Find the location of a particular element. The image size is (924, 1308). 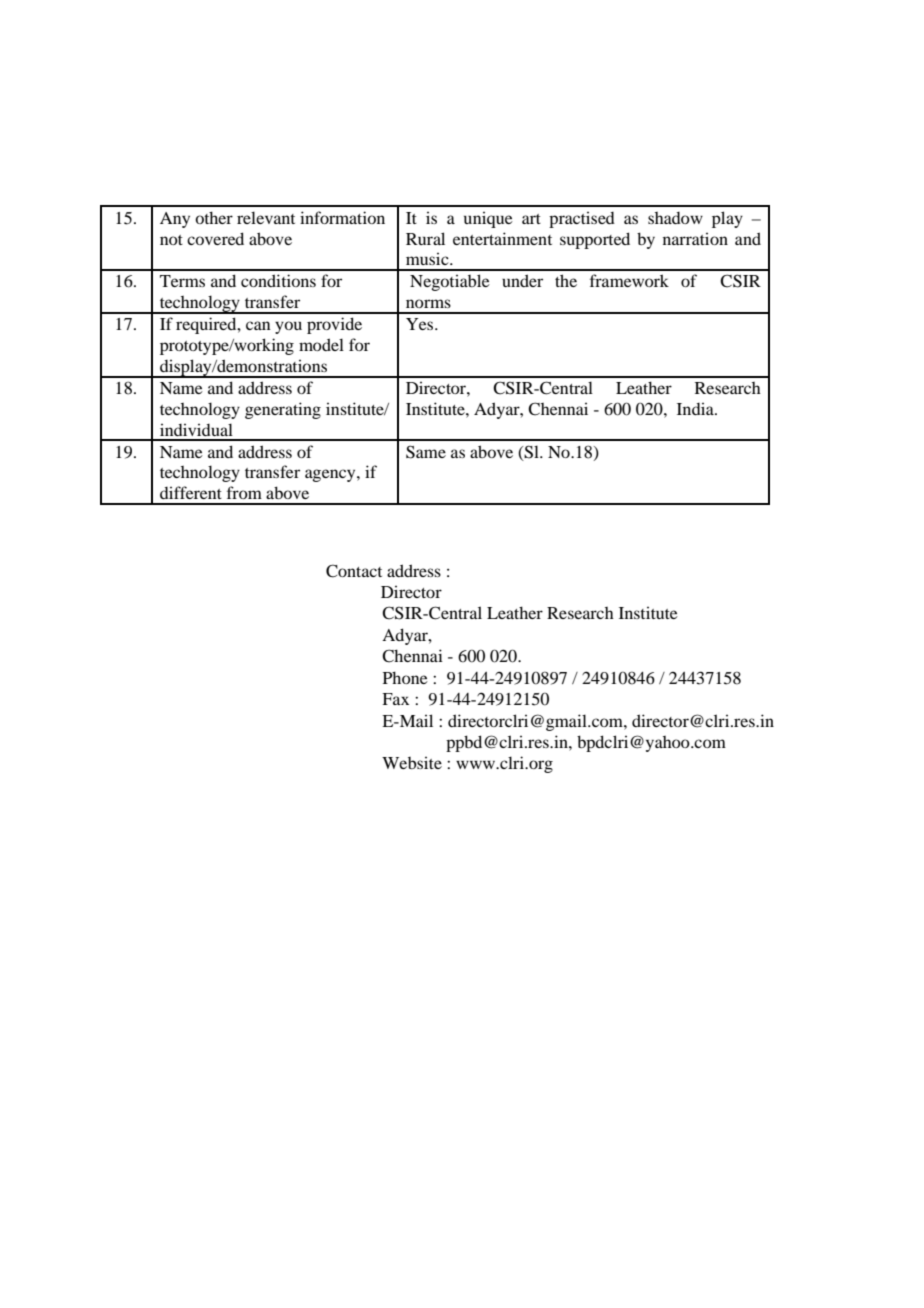

Website is located at coordinates (412, 763).
